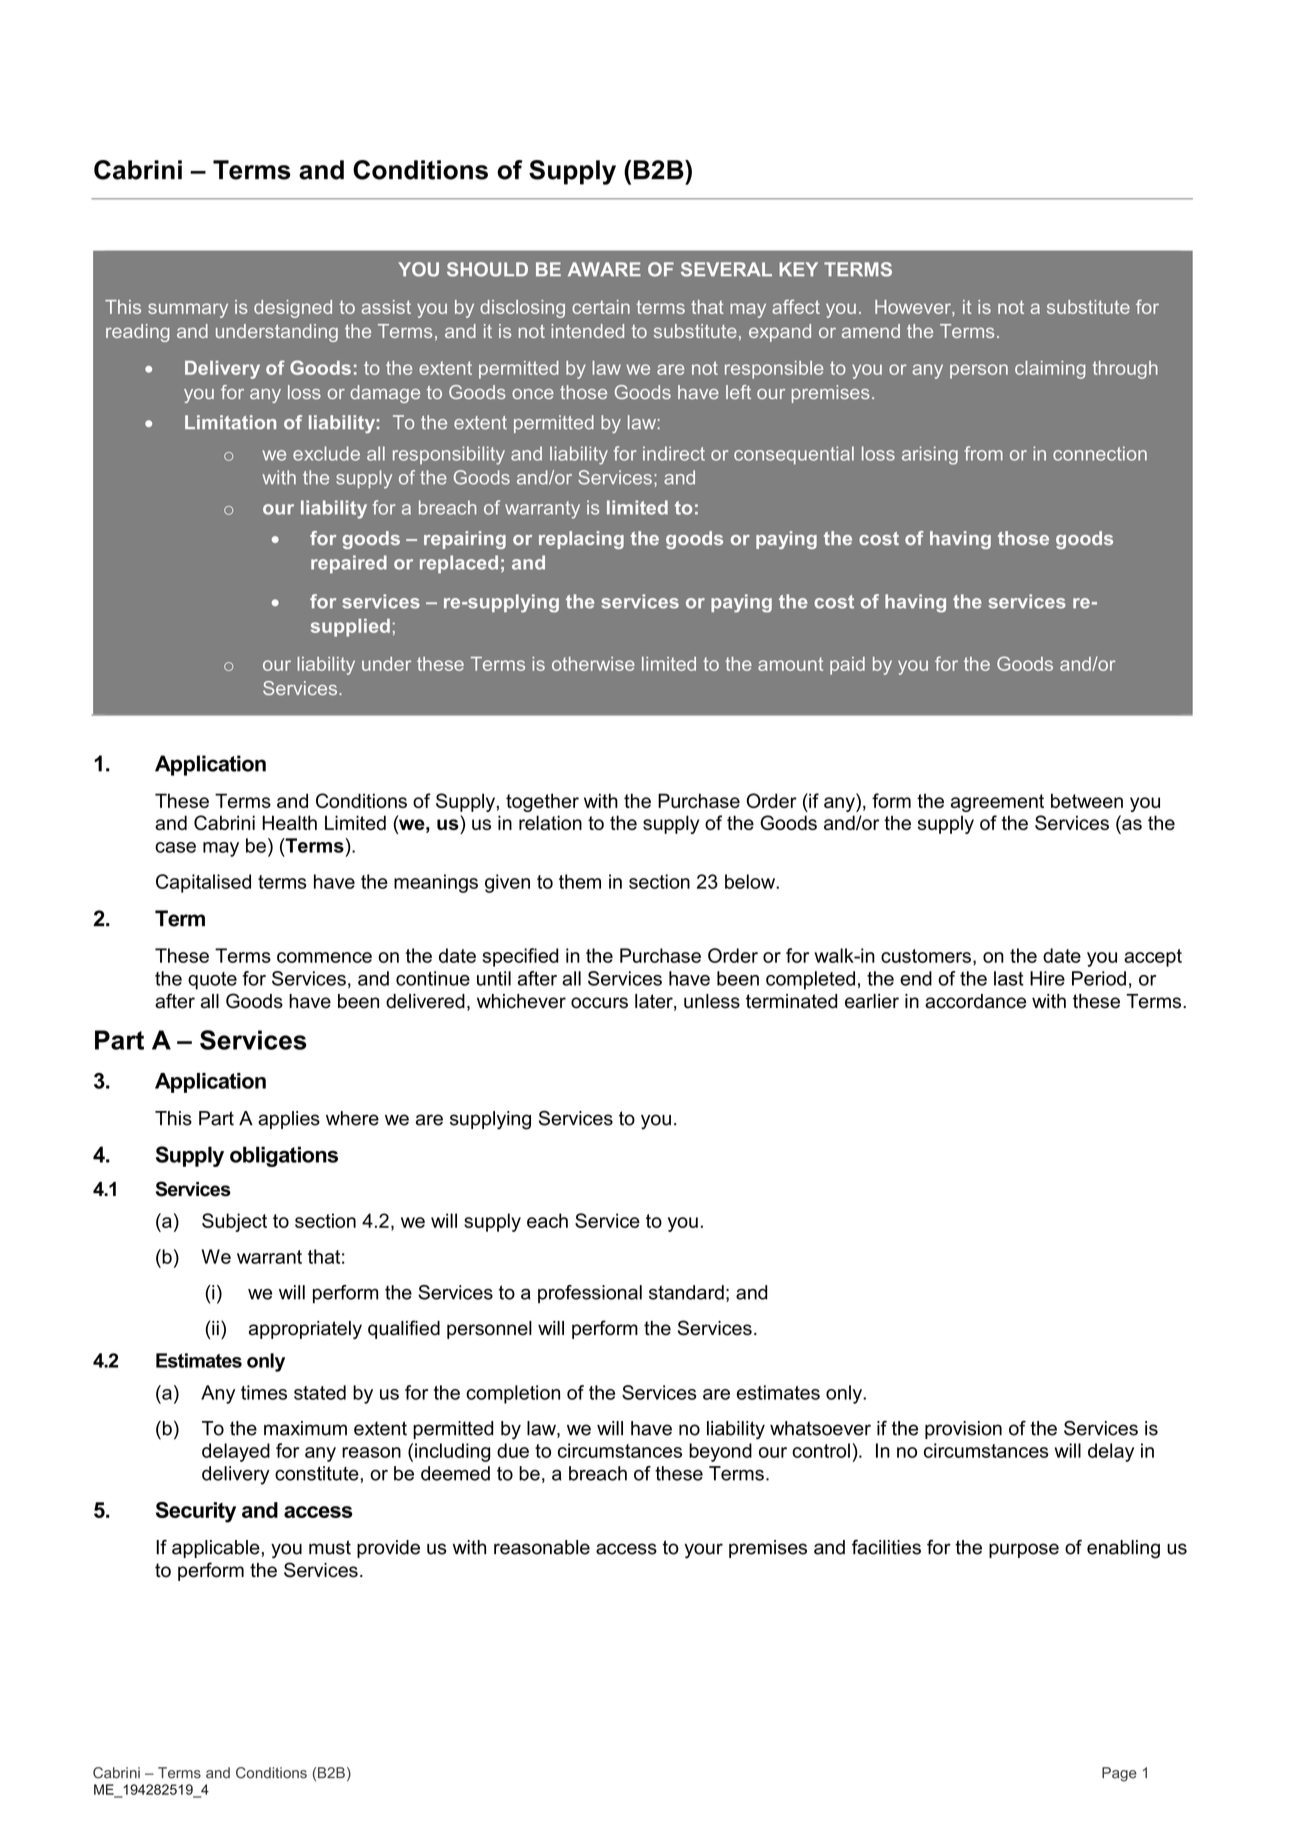 The width and height of the document is (1301, 1840). I want to click on Page, so click(1119, 1774).
